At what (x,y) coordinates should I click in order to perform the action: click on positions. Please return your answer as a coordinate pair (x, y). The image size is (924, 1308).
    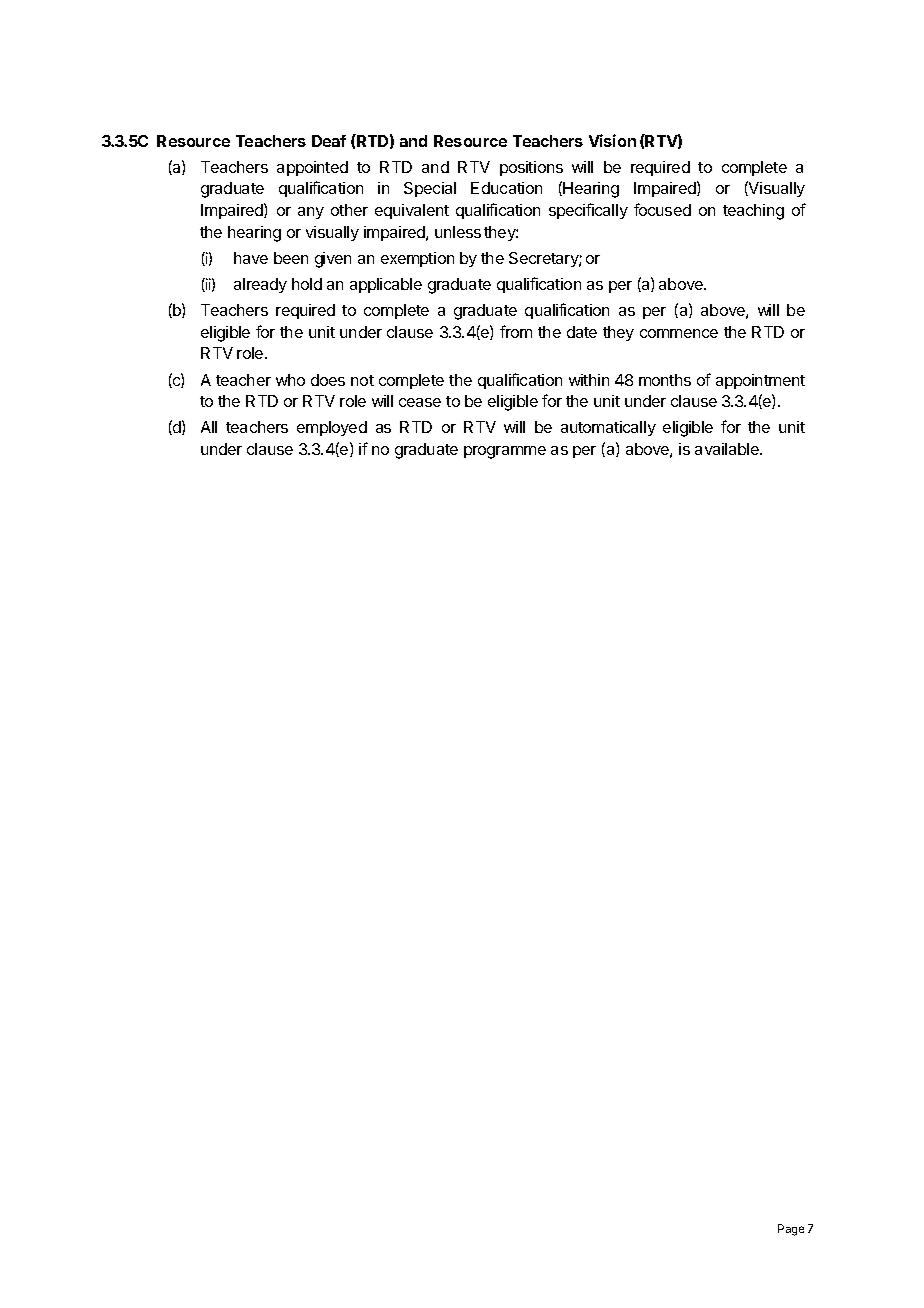
    Looking at the image, I should click on (531, 168).
